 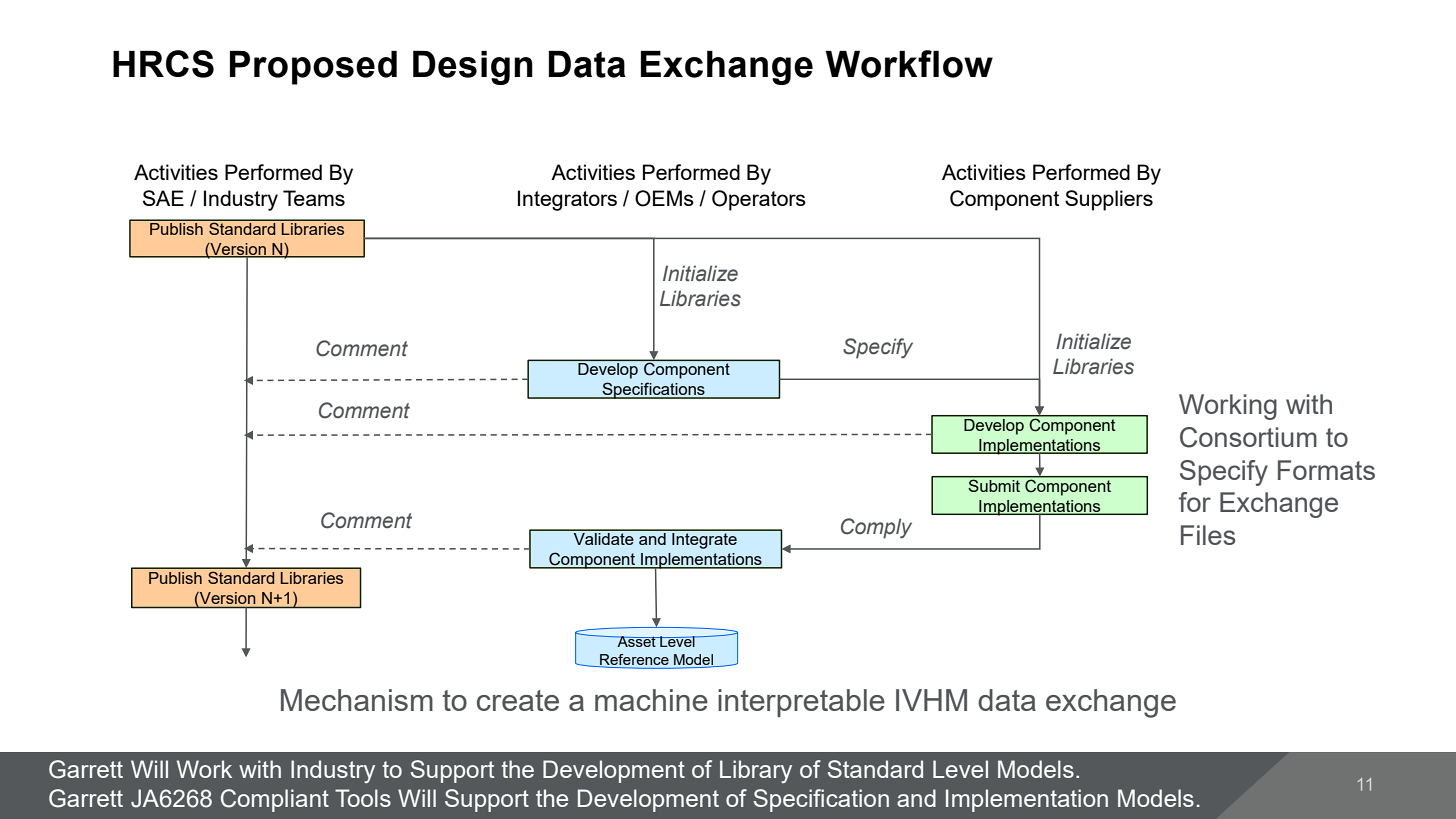 I want to click on Operators, so click(x=759, y=200).
